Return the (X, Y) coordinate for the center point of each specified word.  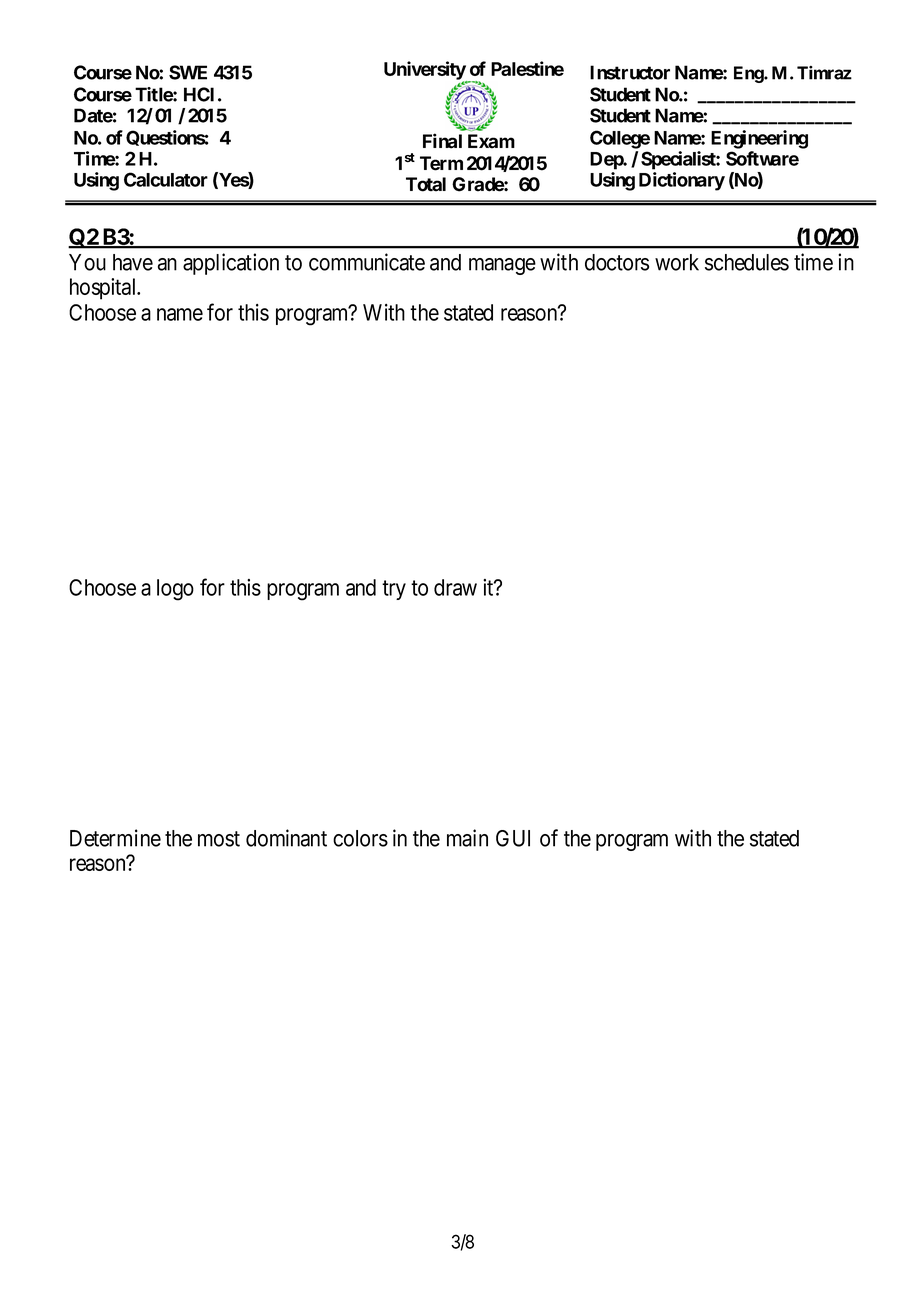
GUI (513, 838)
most (219, 839)
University (425, 71)
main (467, 838)
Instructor (630, 72)
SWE (188, 72)
